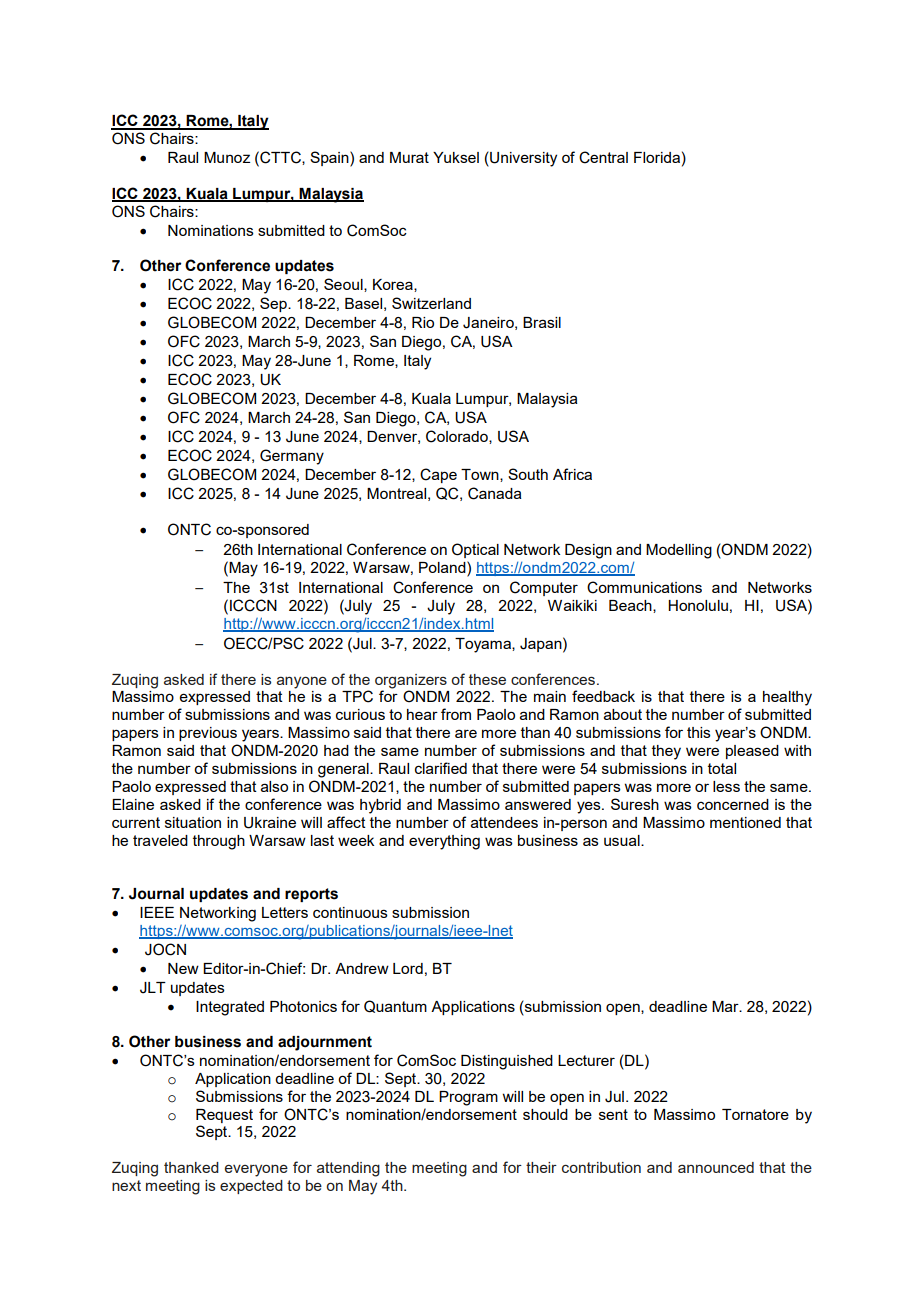 The width and height of the screenshot is (924, 1308). I want to click on everyone, so click(256, 1170).
